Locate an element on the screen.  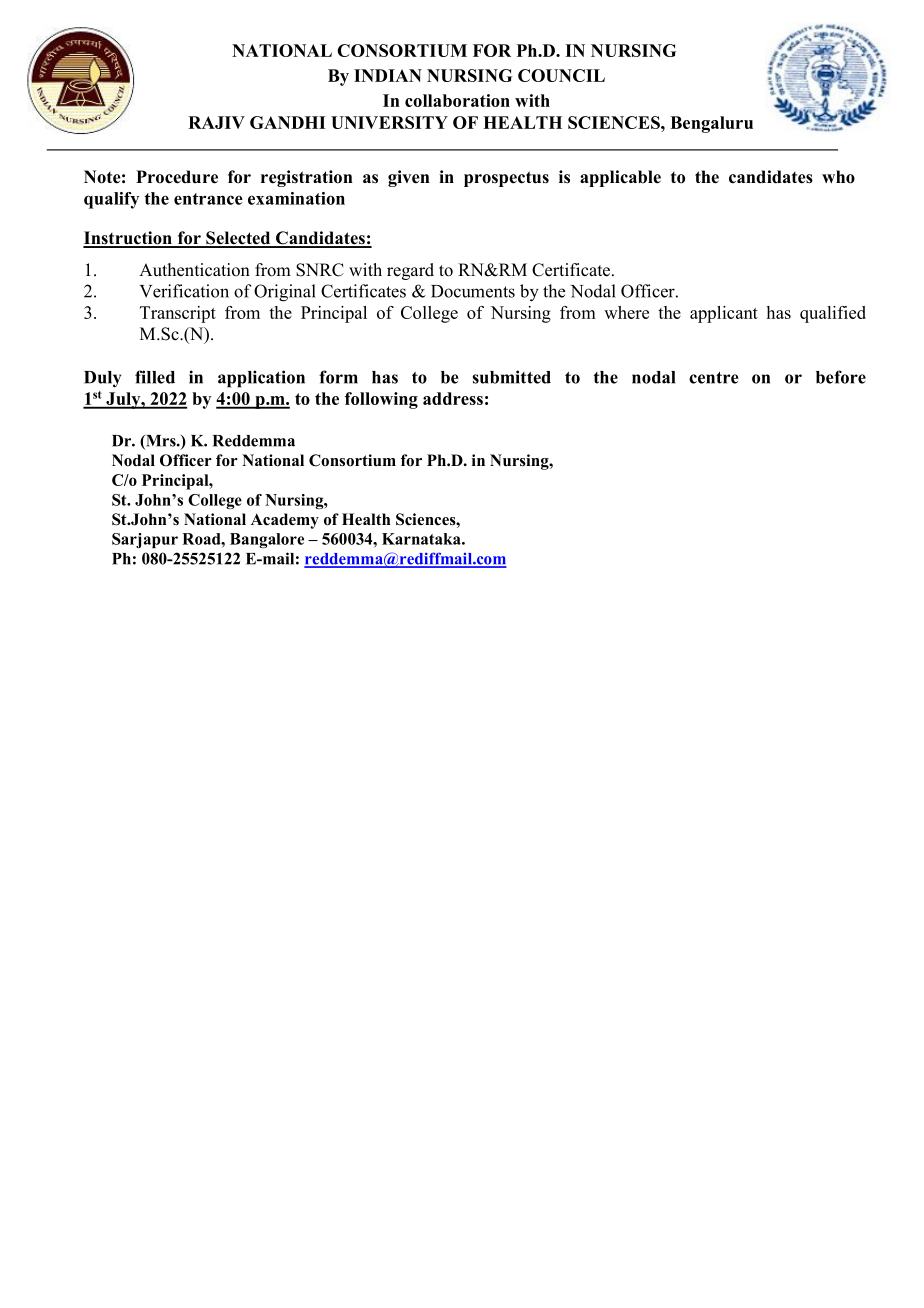
Bengaluru is located at coordinates (711, 124).
